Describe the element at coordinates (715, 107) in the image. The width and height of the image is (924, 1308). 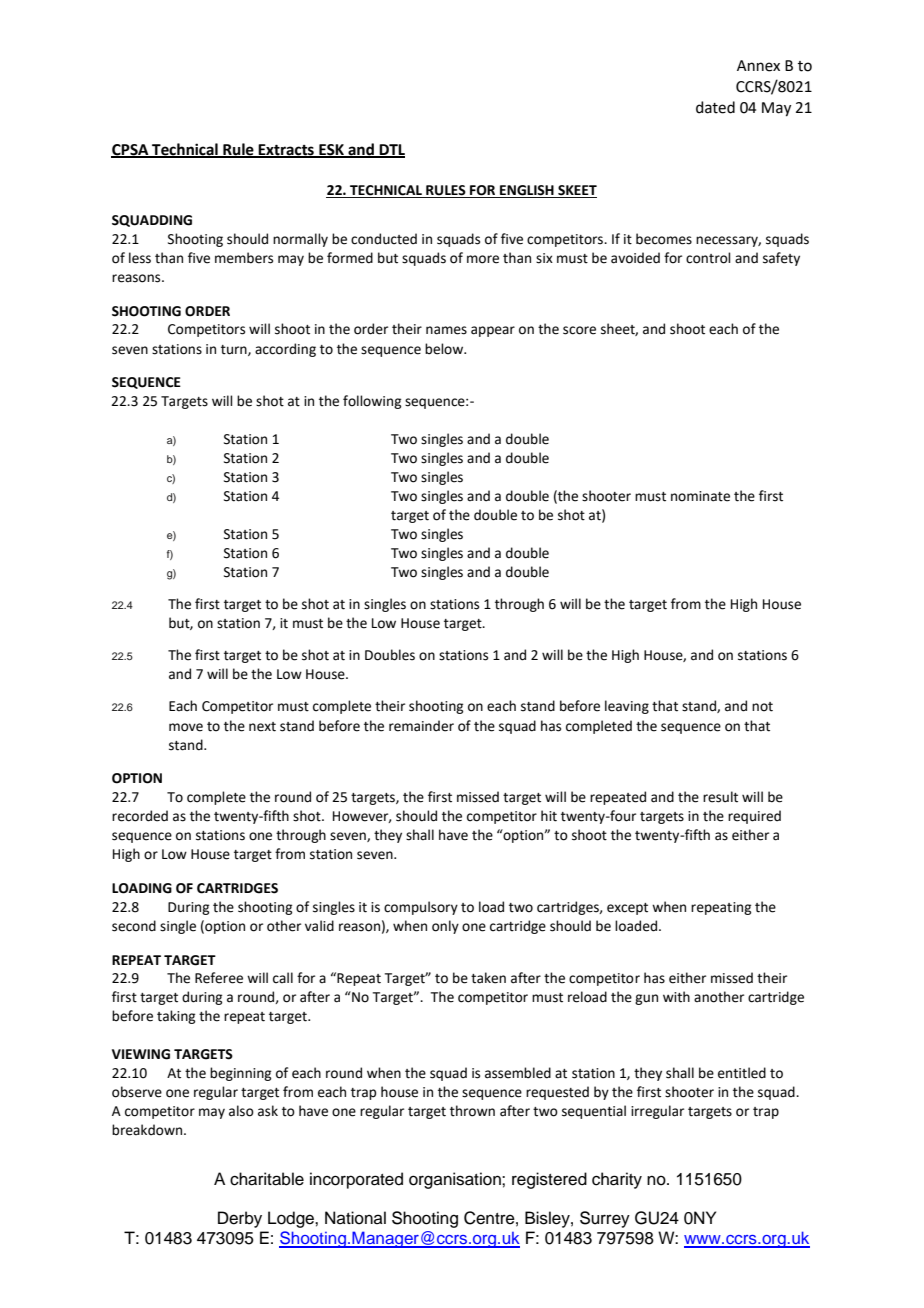
I see `dated` at that location.
